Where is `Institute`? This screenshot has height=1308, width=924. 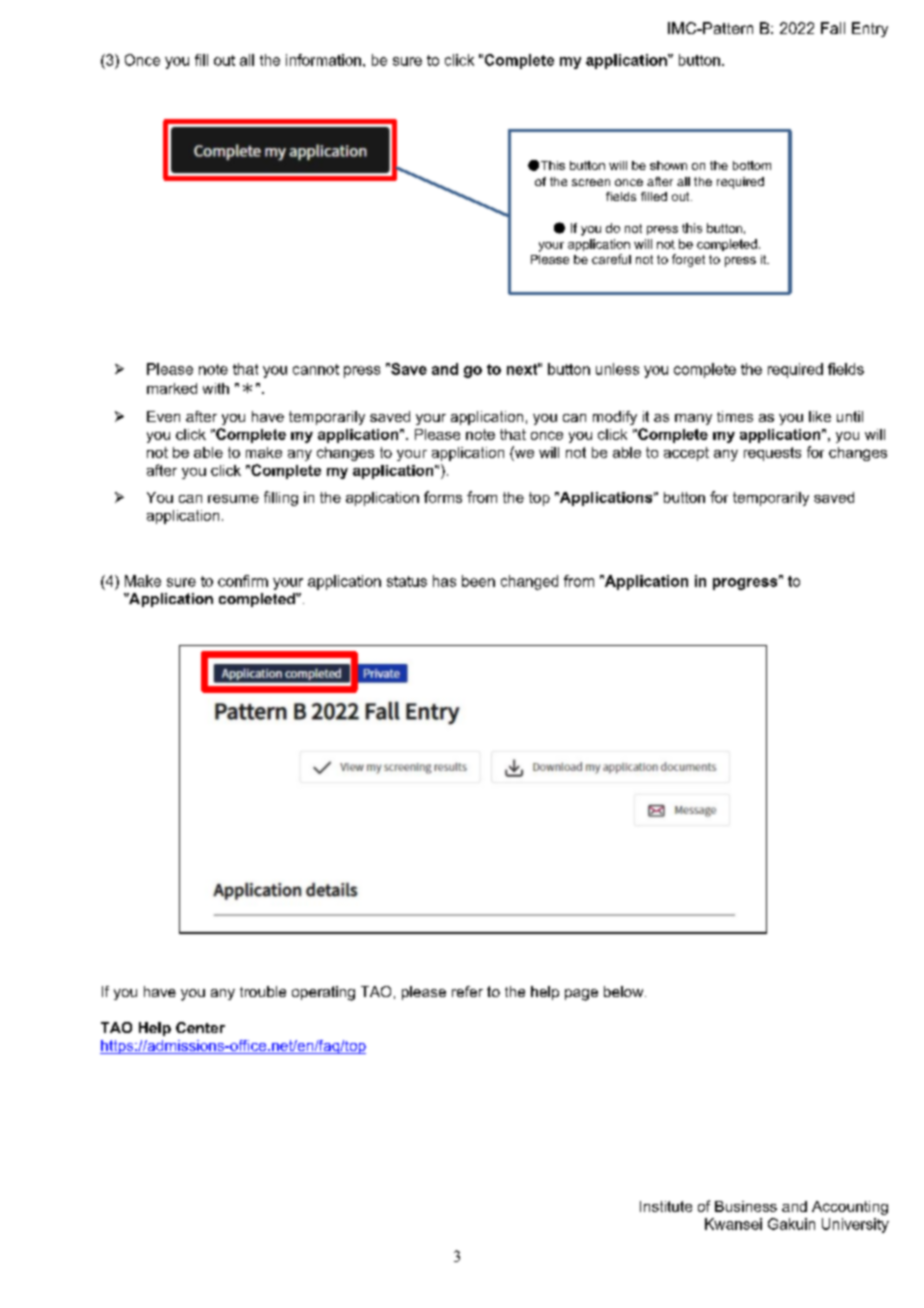 Institute is located at coordinates (666, 1206).
